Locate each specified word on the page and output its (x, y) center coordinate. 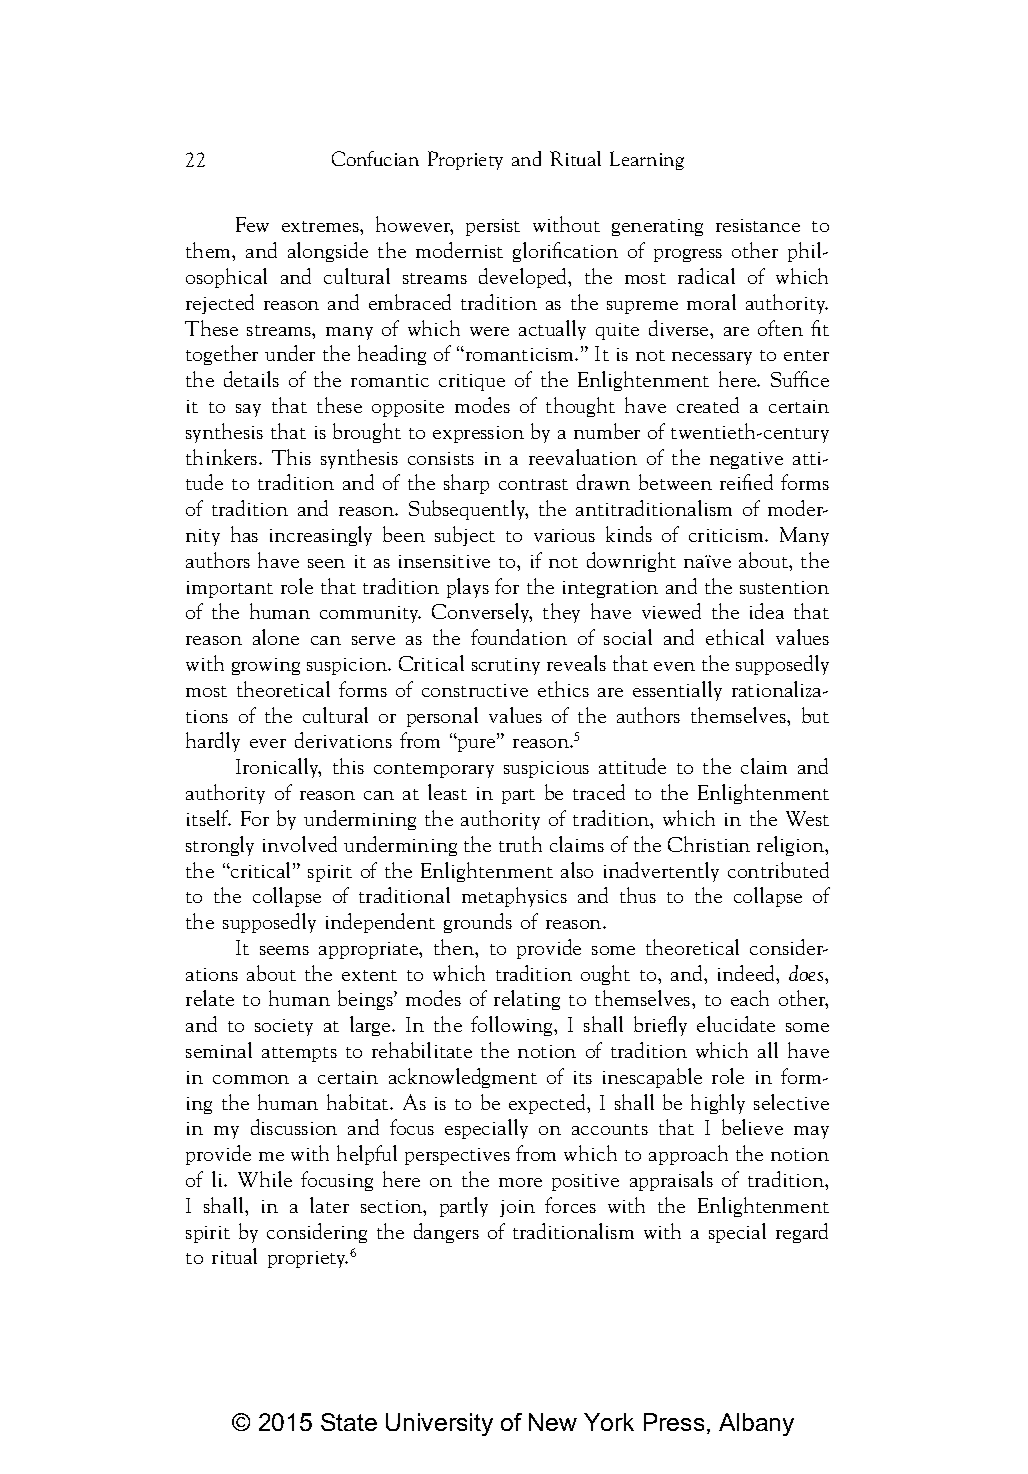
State (349, 1422)
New (553, 1422)
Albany (756, 1424)
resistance (758, 225)
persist (493, 227)
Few (252, 224)
